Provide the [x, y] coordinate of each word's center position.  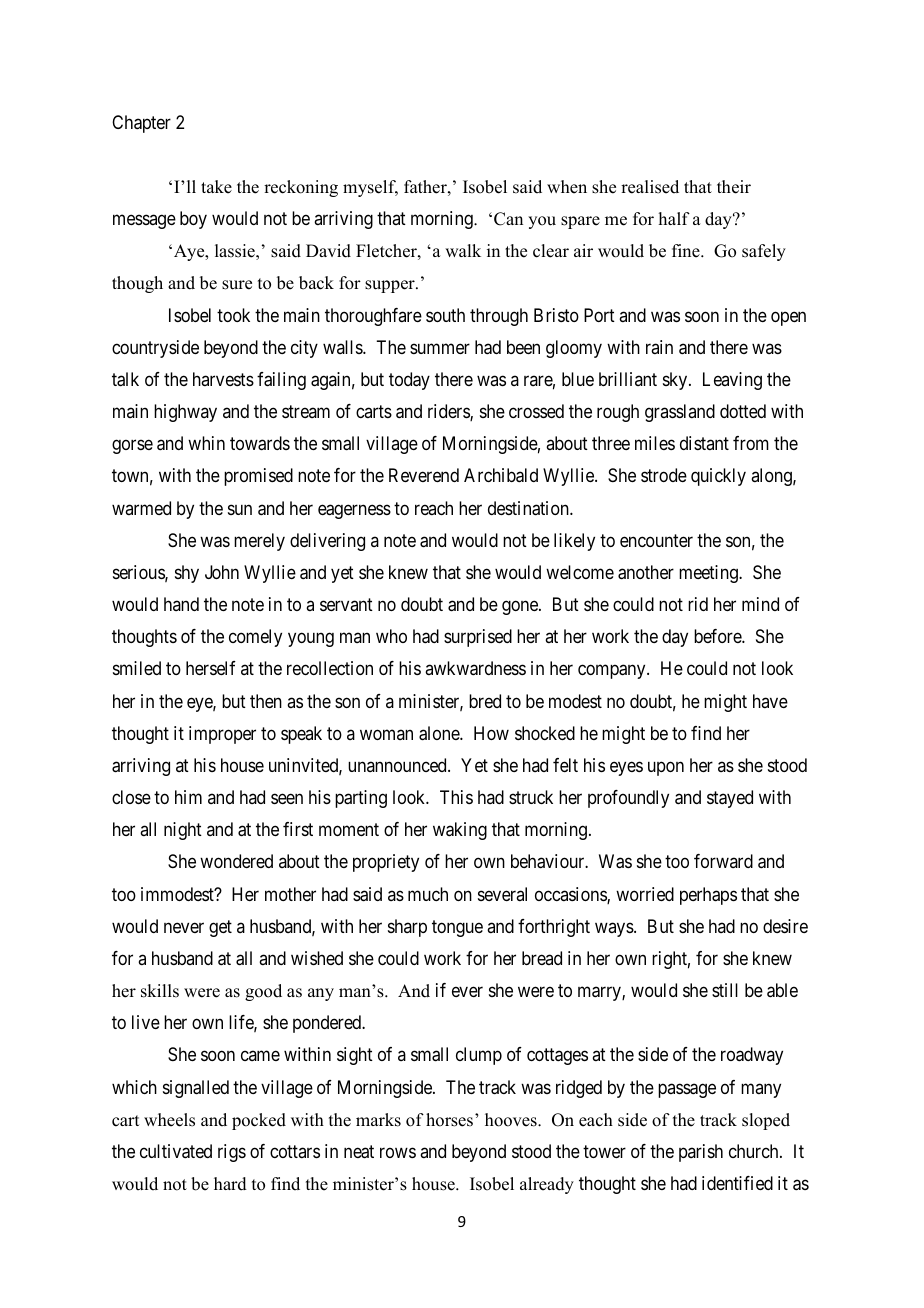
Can [508, 219]
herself [211, 668]
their [734, 187]
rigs [232, 1153]
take [216, 187]
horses [449, 1120]
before [718, 636]
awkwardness [475, 668]
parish [701, 1153]
